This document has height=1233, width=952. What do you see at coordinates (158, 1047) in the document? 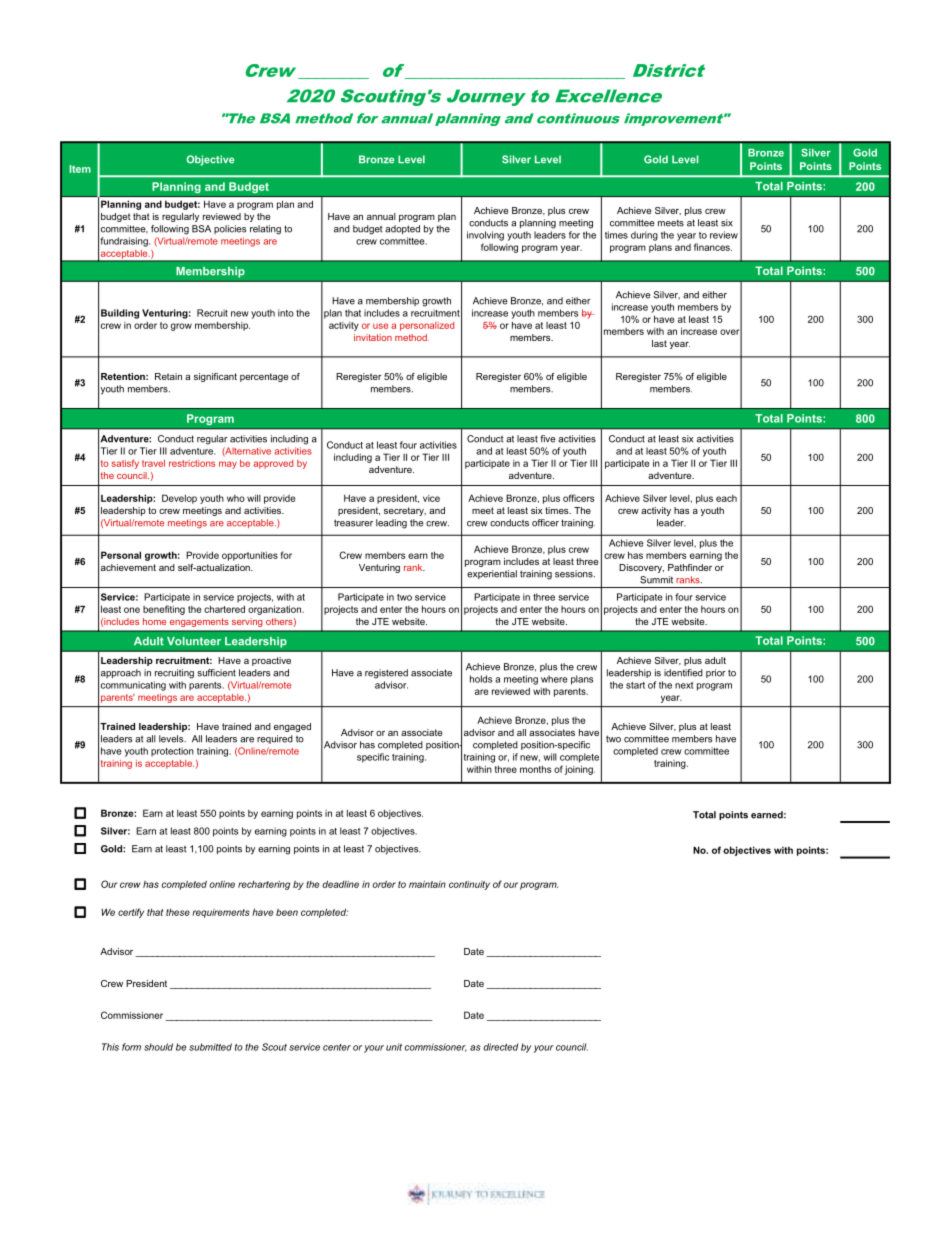
I see `should` at bounding box center [158, 1047].
